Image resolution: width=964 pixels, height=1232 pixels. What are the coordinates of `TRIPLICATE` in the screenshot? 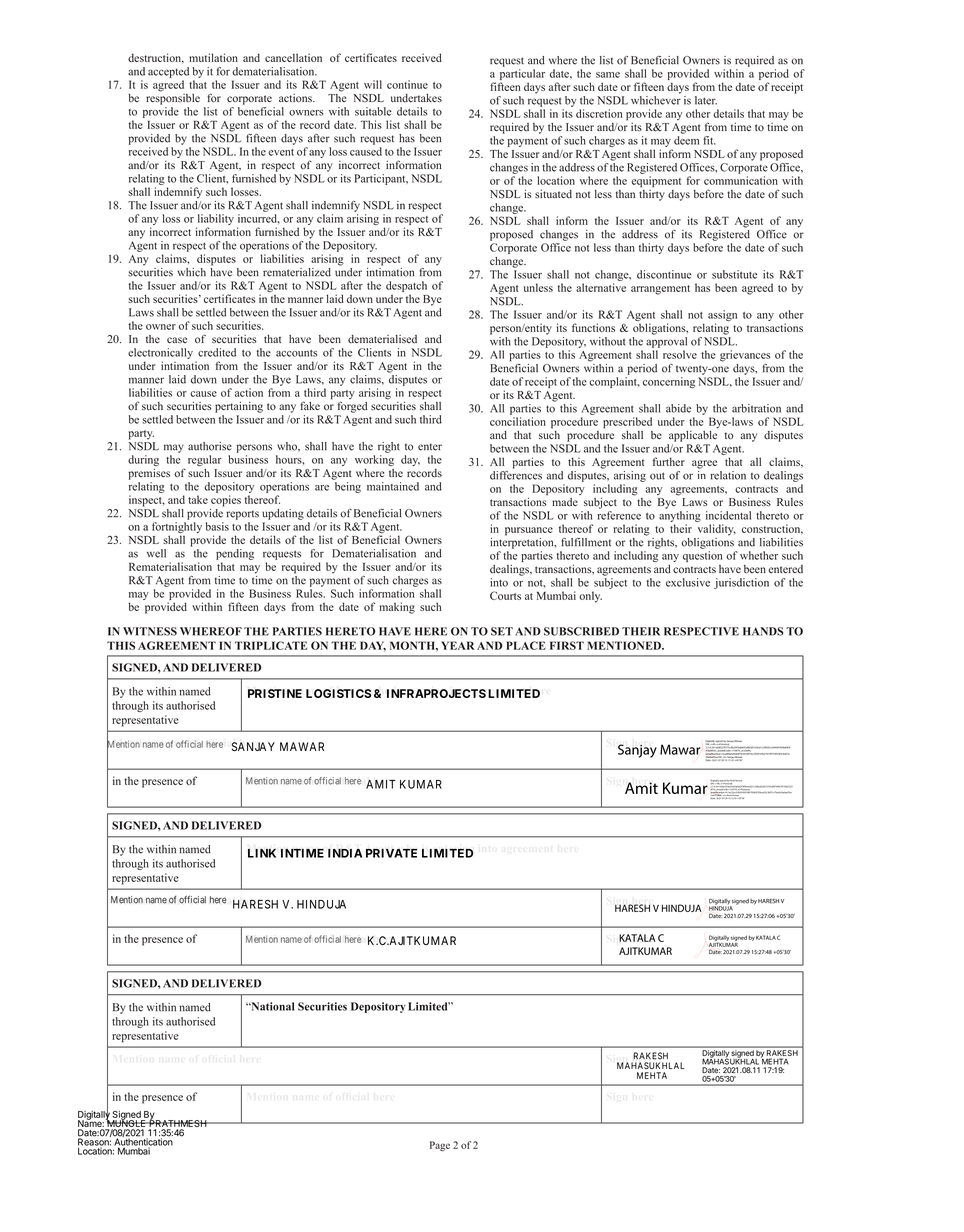 It's located at (271, 645).
